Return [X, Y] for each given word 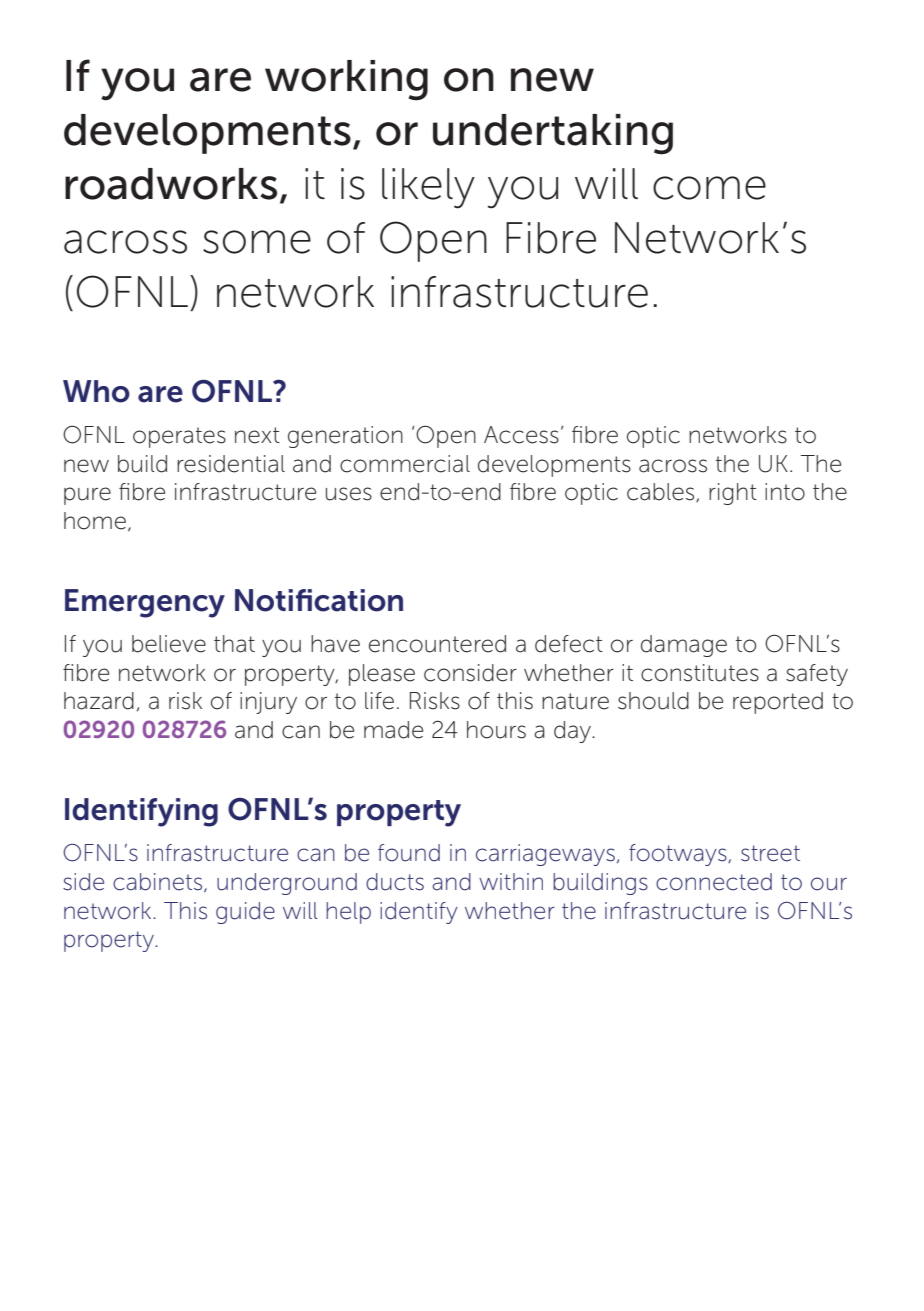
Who [96, 391]
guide [245, 913]
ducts [395, 882]
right [733, 494]
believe [169, 644]
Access [521, 435]
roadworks [171, 184]
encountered [437, 644]
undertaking [553, 134]
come [709, 188]
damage [684, 646]
